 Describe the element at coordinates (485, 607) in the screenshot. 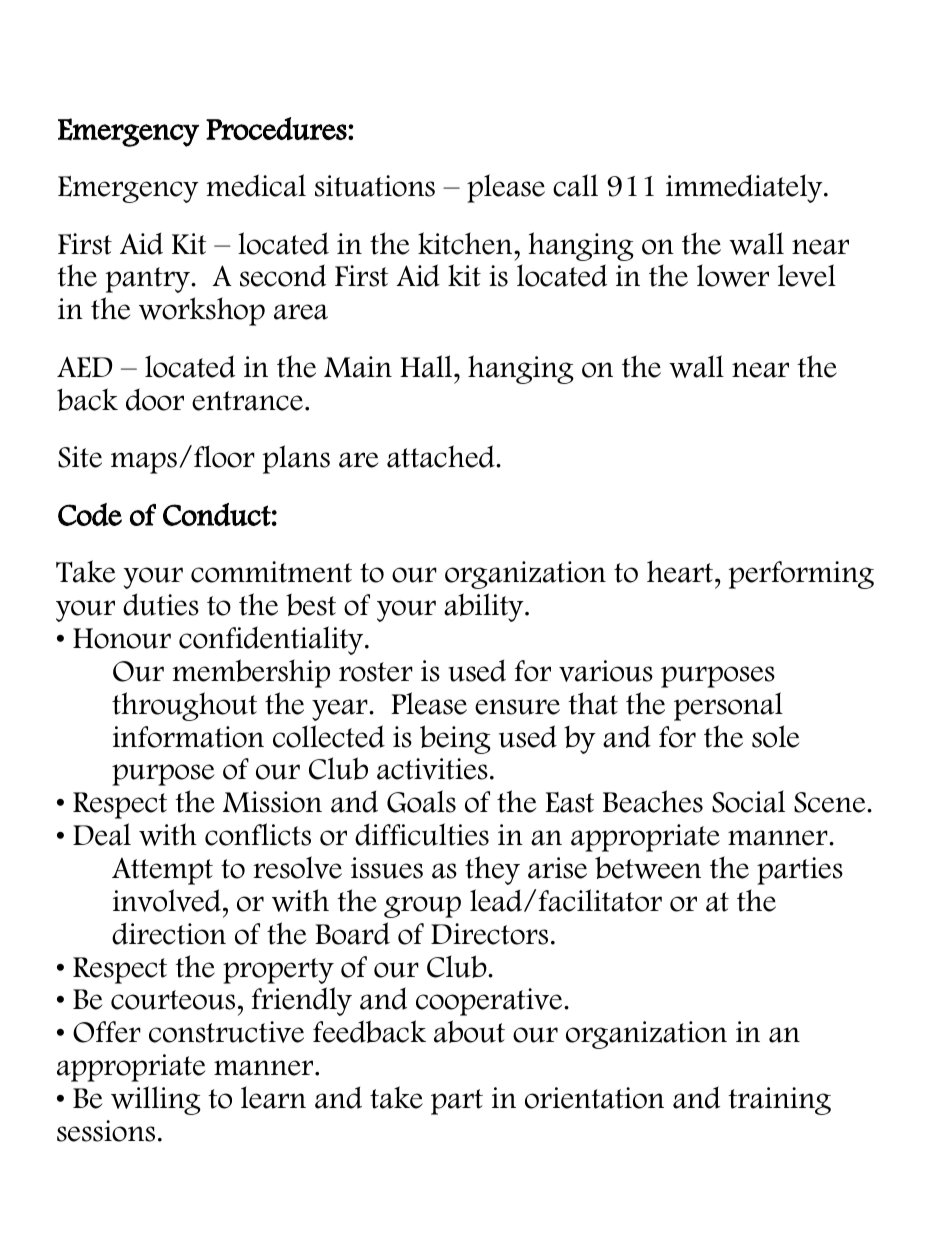

I see `ability` at that location.
